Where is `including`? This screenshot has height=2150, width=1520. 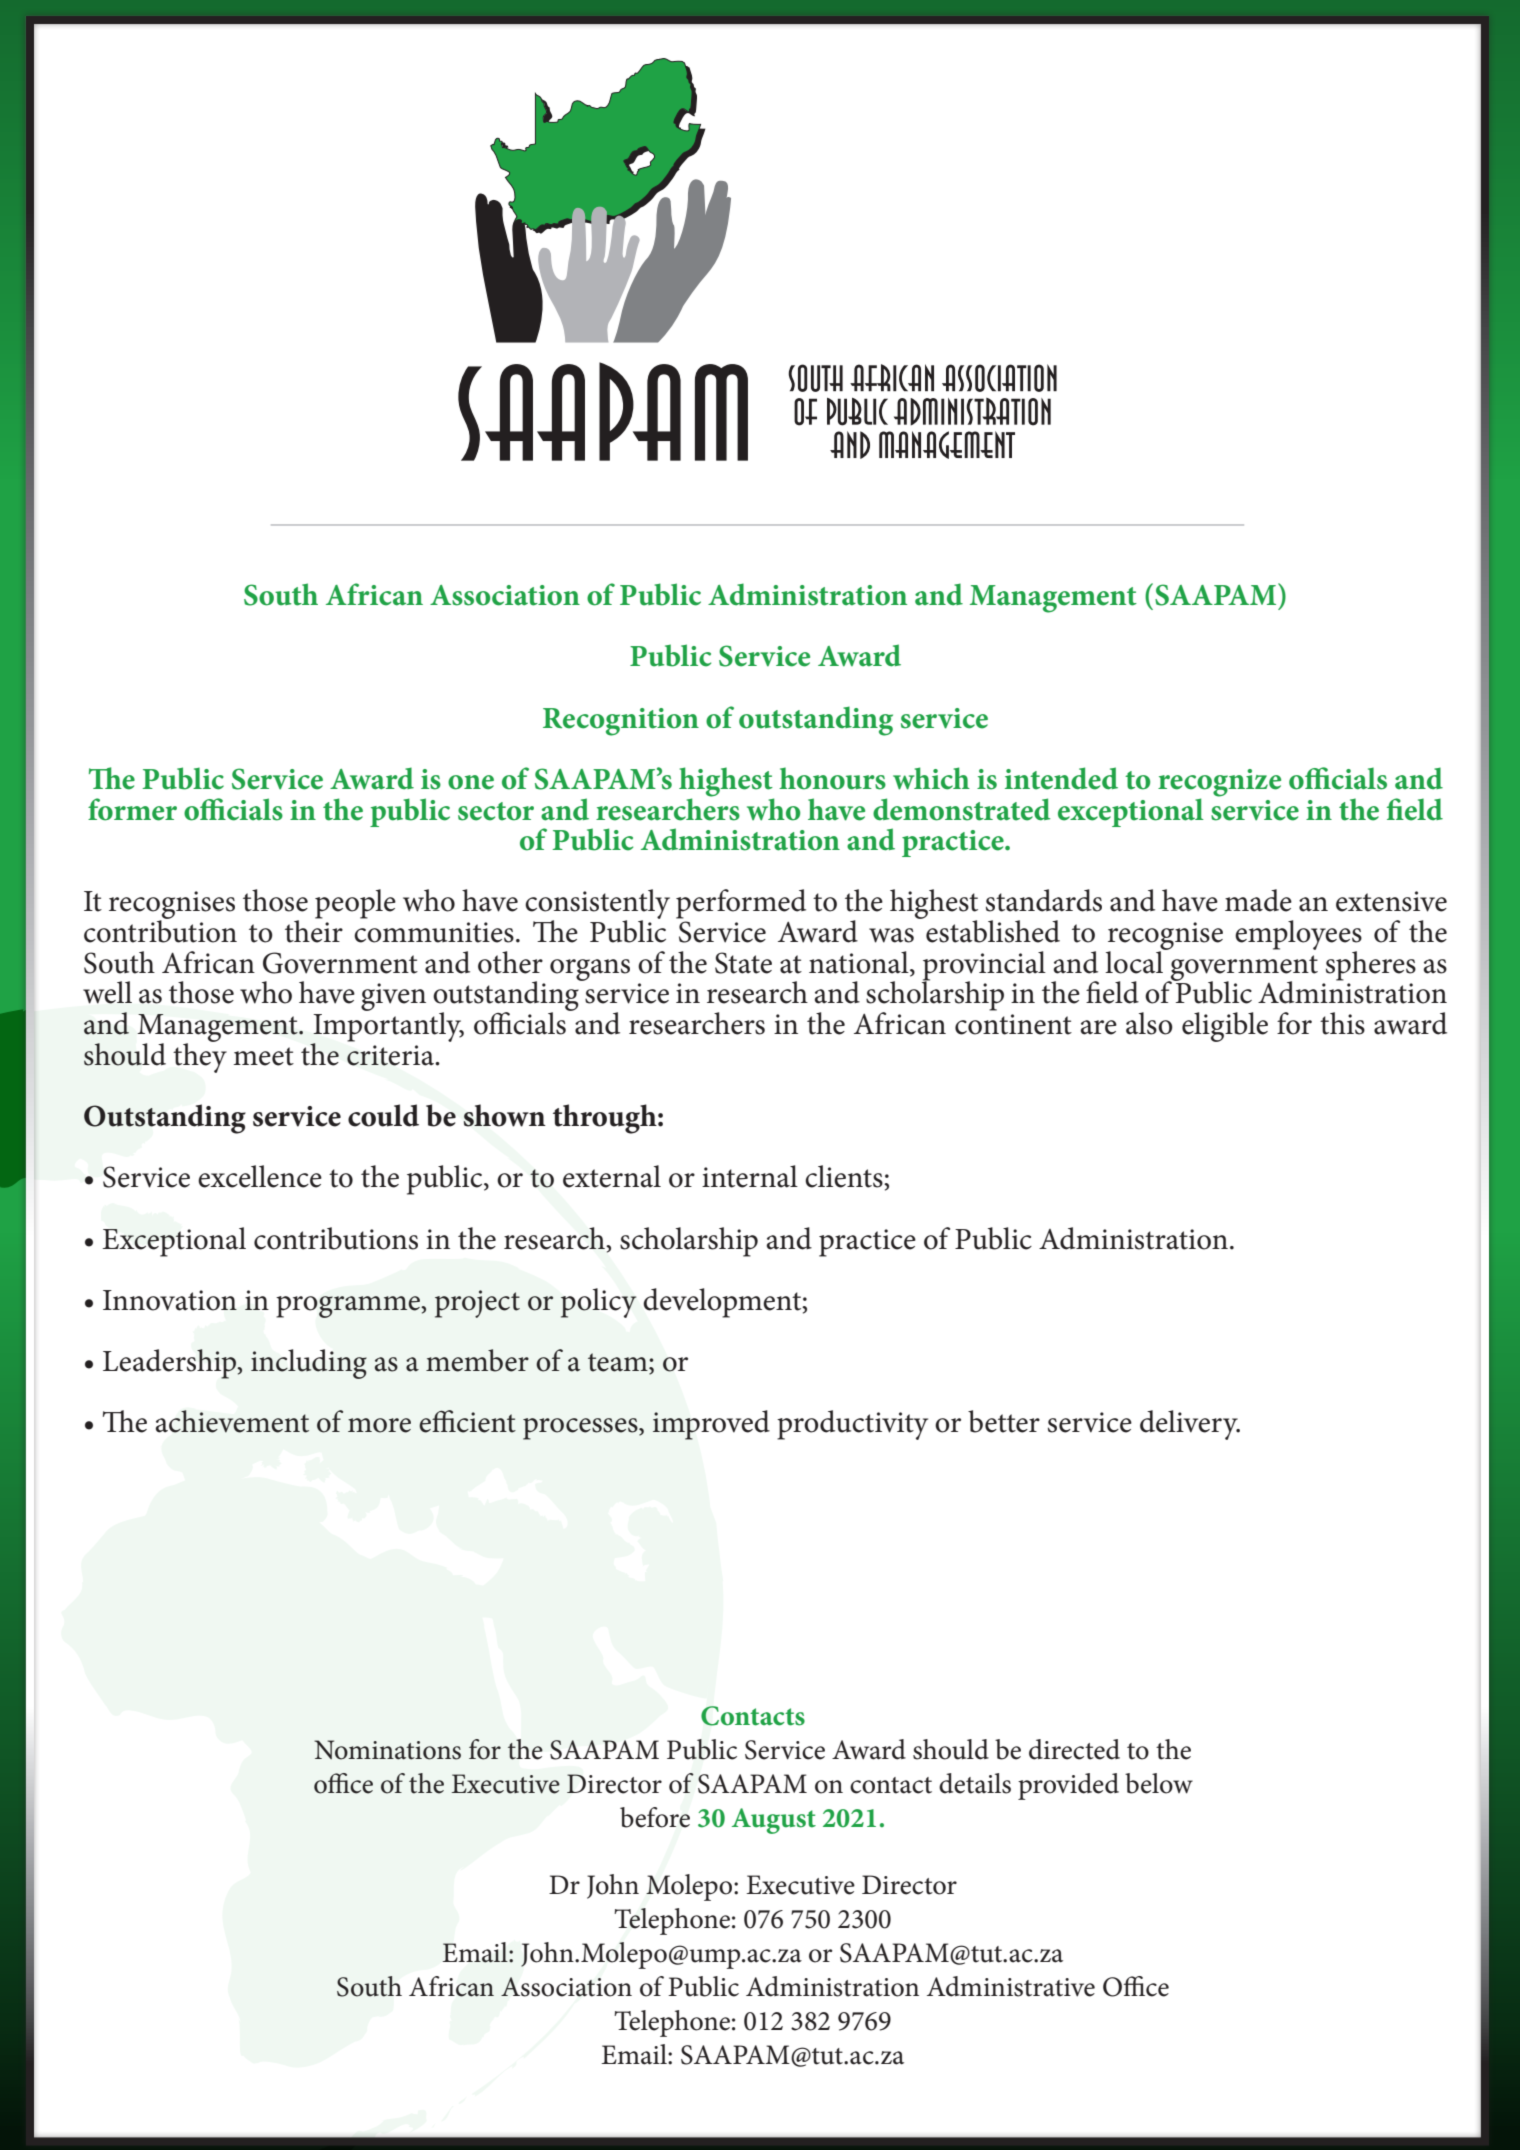 including is located at coordinates (309, 1364).
